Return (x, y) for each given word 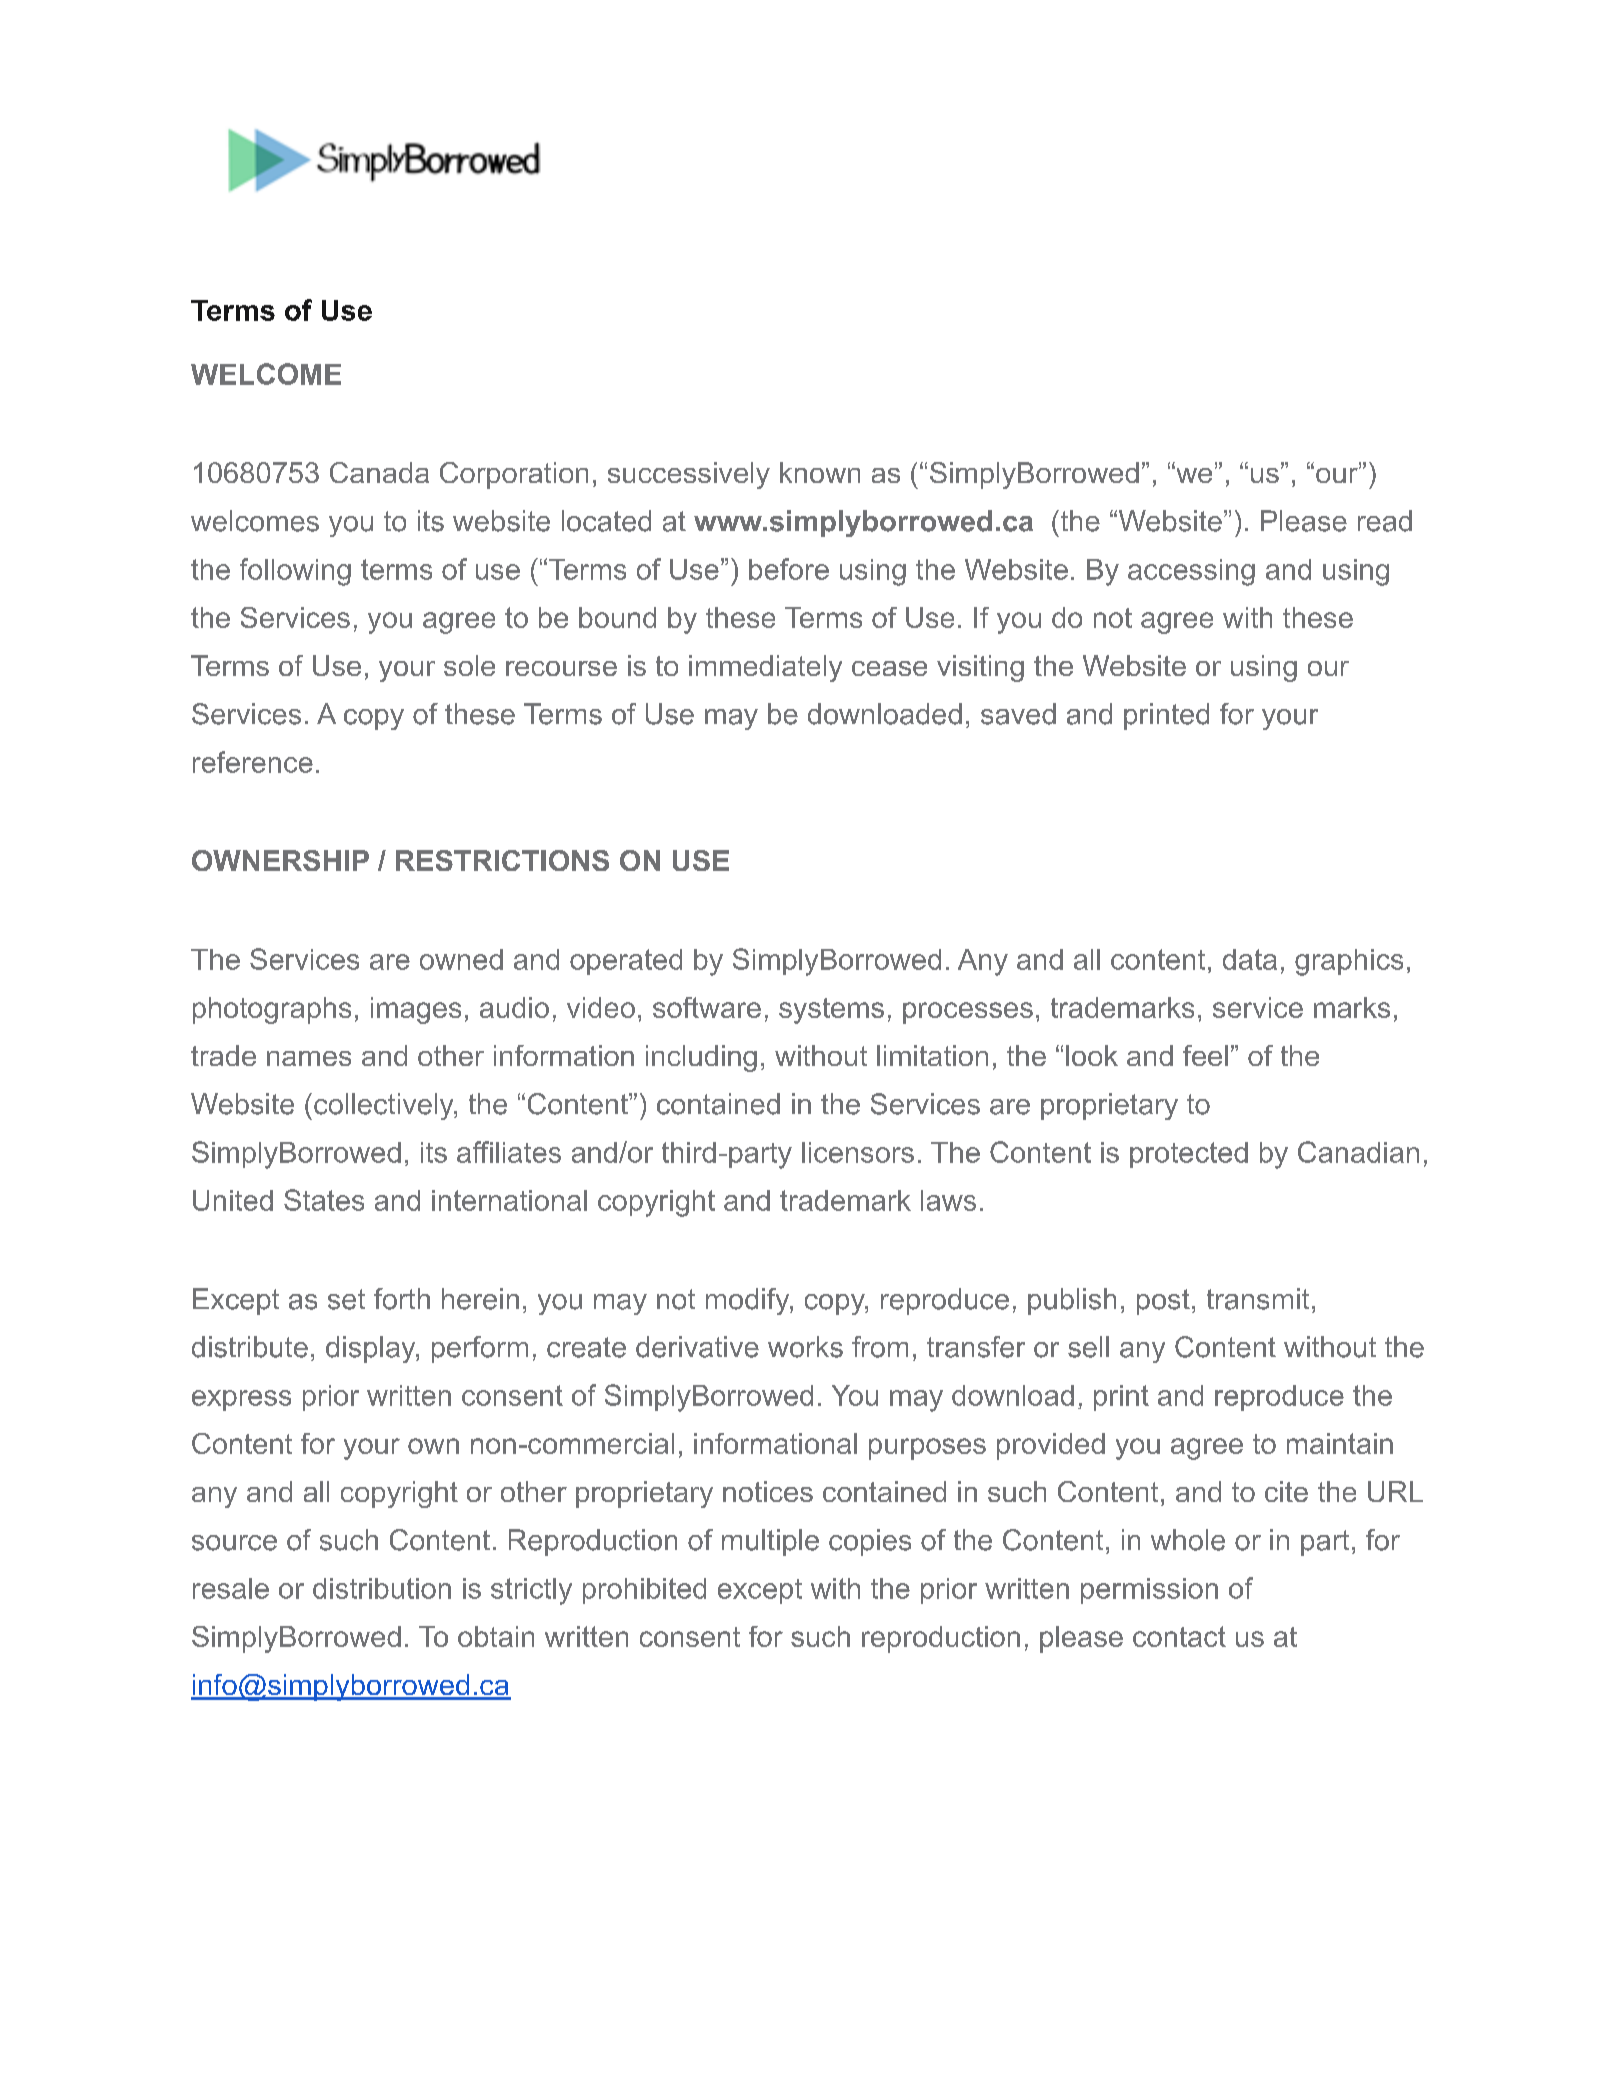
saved (1018, 714)
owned (461, 959)
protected (1189, 1155)
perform (480, 1349)
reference (253, 762)
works (805, 1347)
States (324, 1200)
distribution (382, 1588)
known (820, 472)
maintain (1340, 1443)
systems (831, 1011)
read (1385, 521)
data (1250, 959)
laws (948, 1200)
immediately (765, 668)
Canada (379, 472)
